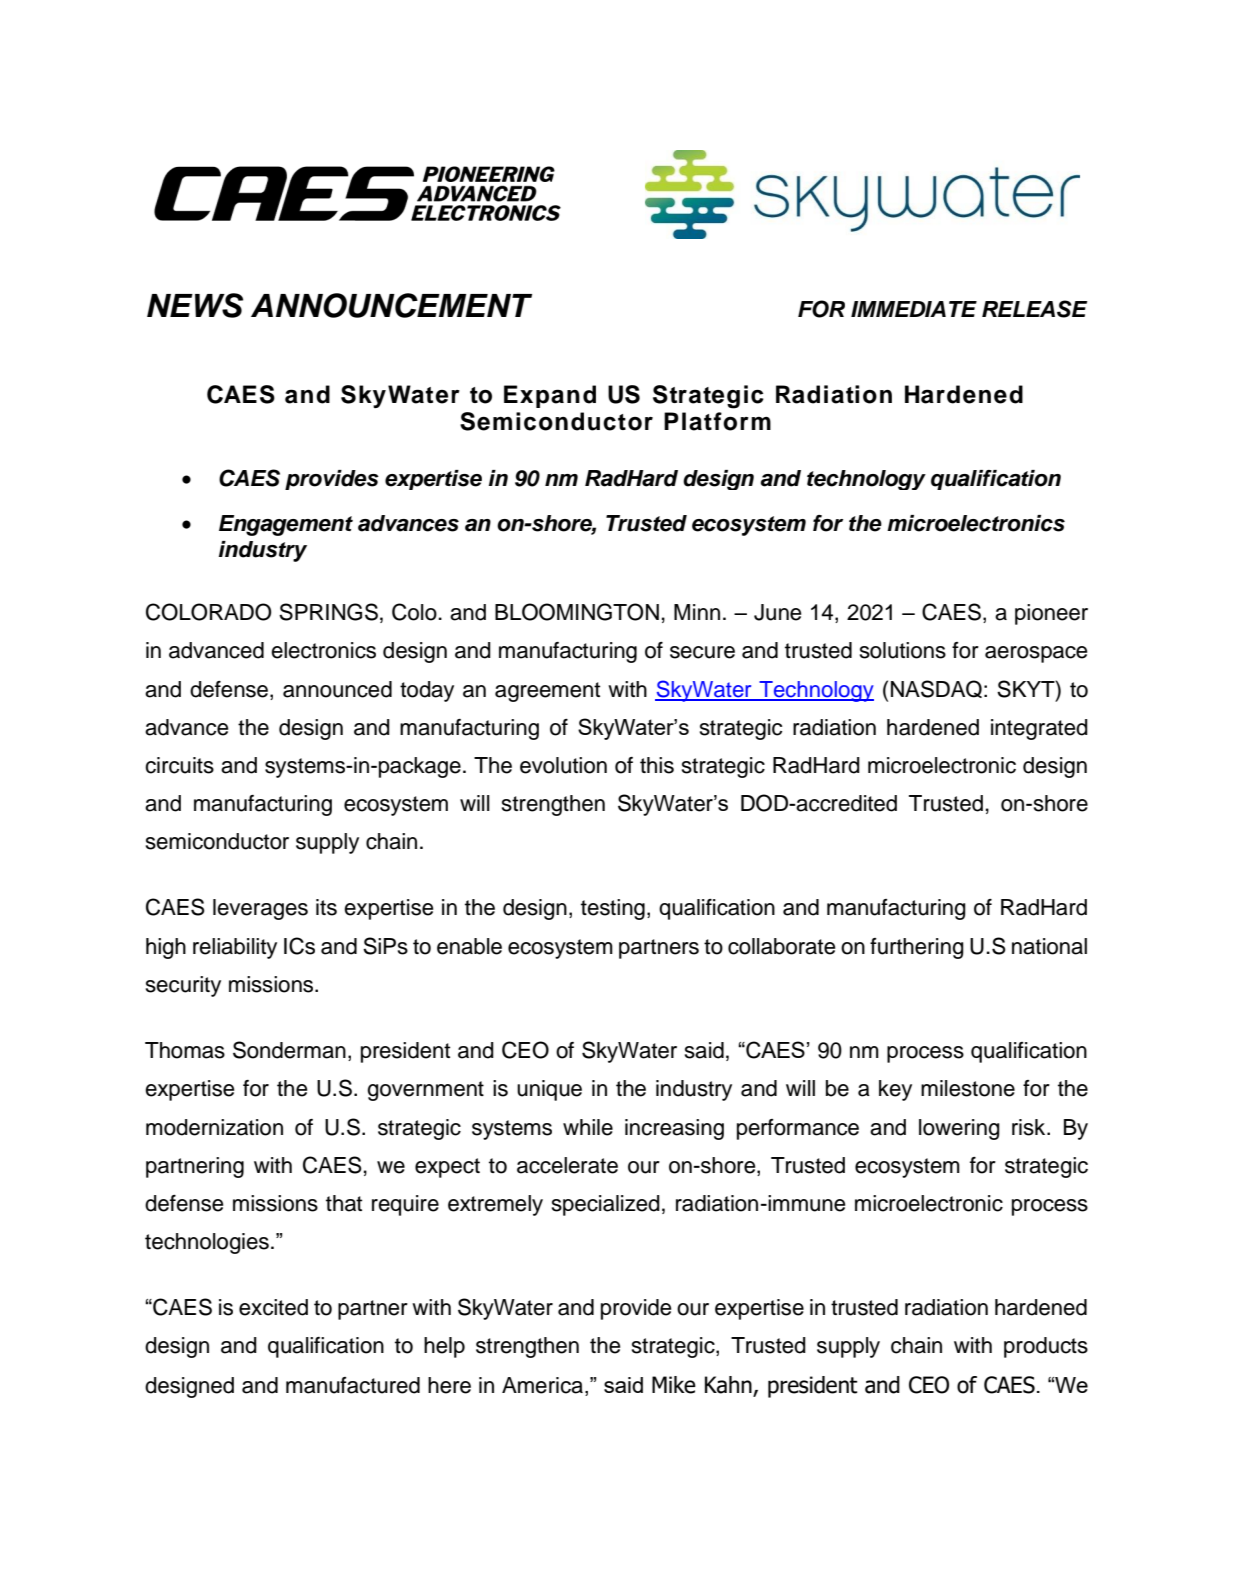 This image has height=1596, width=1233. What do you see at coordinates (195, 305) in the image?
I see `NEWS` at bounding box center [195, 305].
